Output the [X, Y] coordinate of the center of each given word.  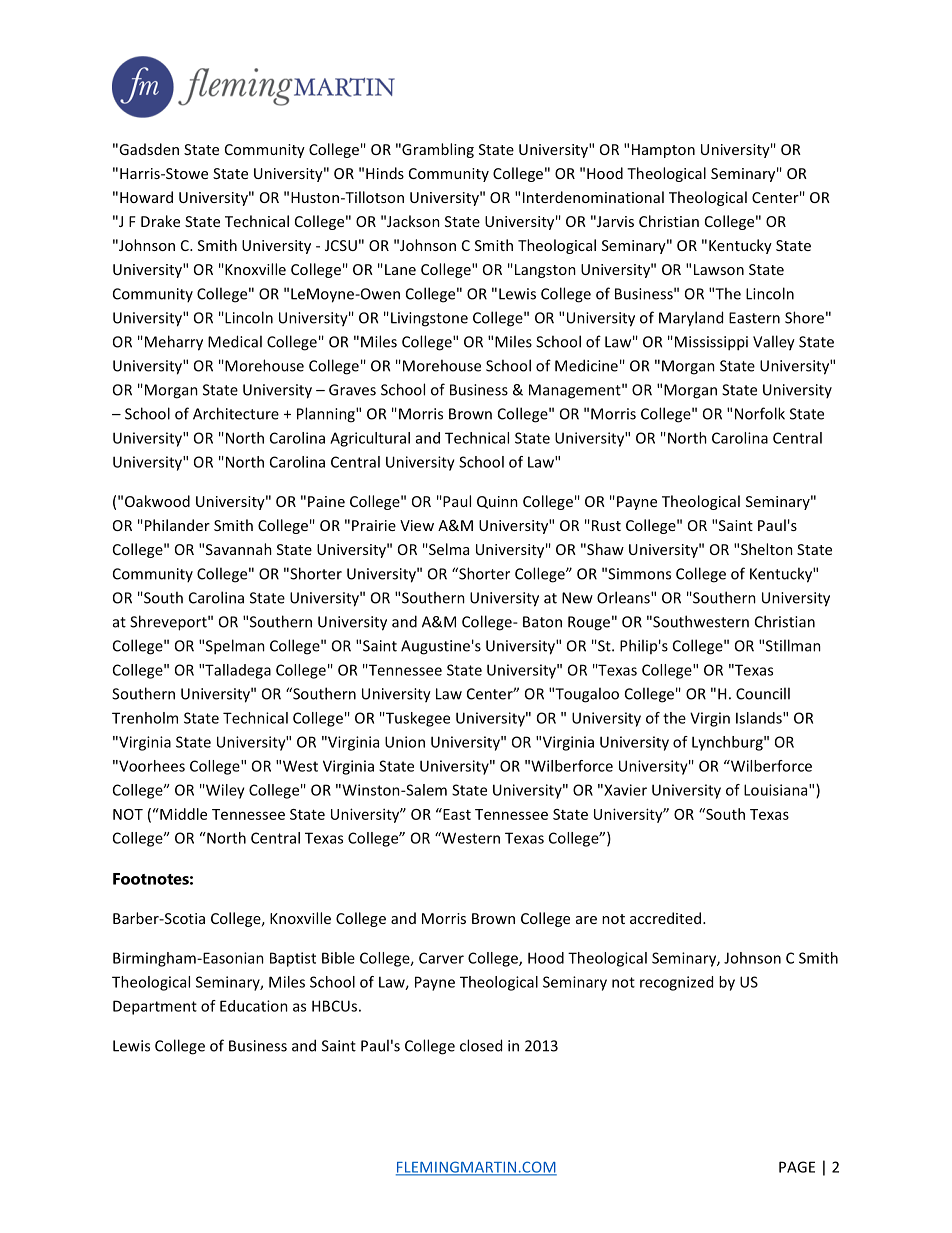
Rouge [589, 623]
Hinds [385, 173]
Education [254, 1006]
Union [405, 742]
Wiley [224, 791]
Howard [146, 197]
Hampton [663, 151]
